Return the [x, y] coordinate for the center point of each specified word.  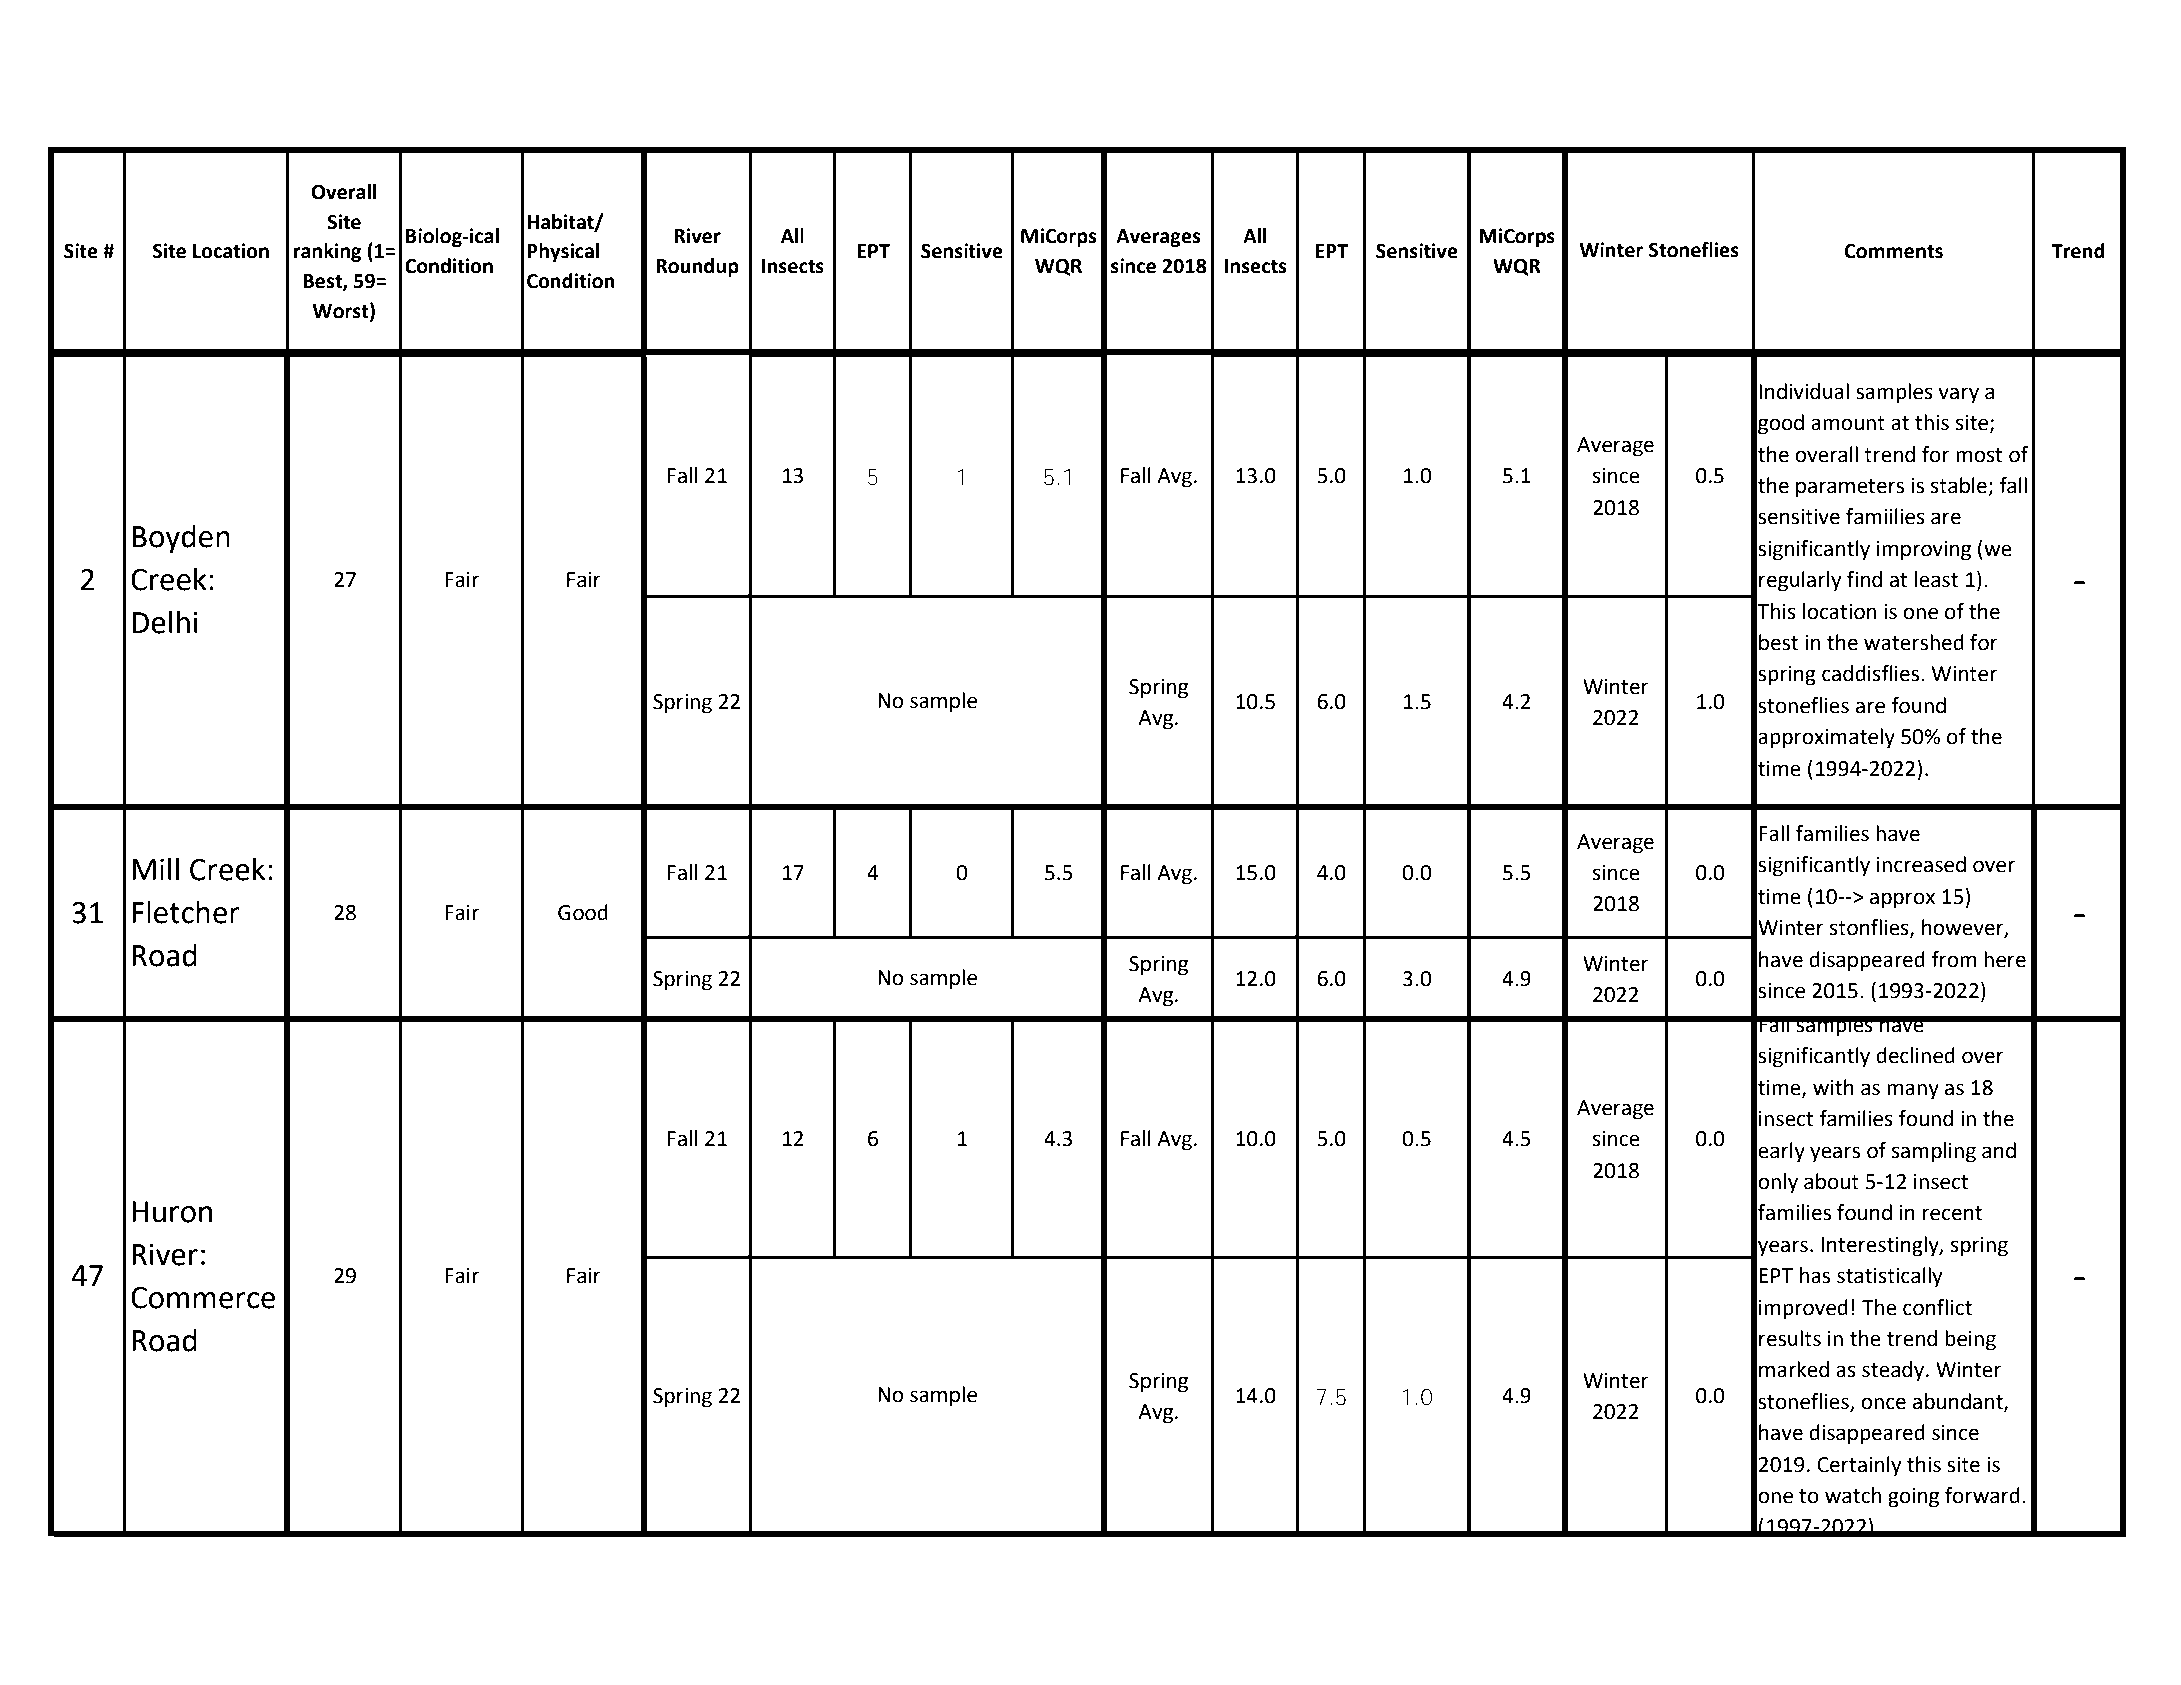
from [1953, 959]
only [1778, 1183]
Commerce [203, 1298]
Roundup [697, 267]
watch [1853, 1495]
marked [1794, 1369]
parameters [1850, 488]
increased [1921, 864]
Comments [1893, 251]
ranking [327, 252]
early [1781, 1152]
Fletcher [186, 912]
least [1936, 579]
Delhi [165, 622]
